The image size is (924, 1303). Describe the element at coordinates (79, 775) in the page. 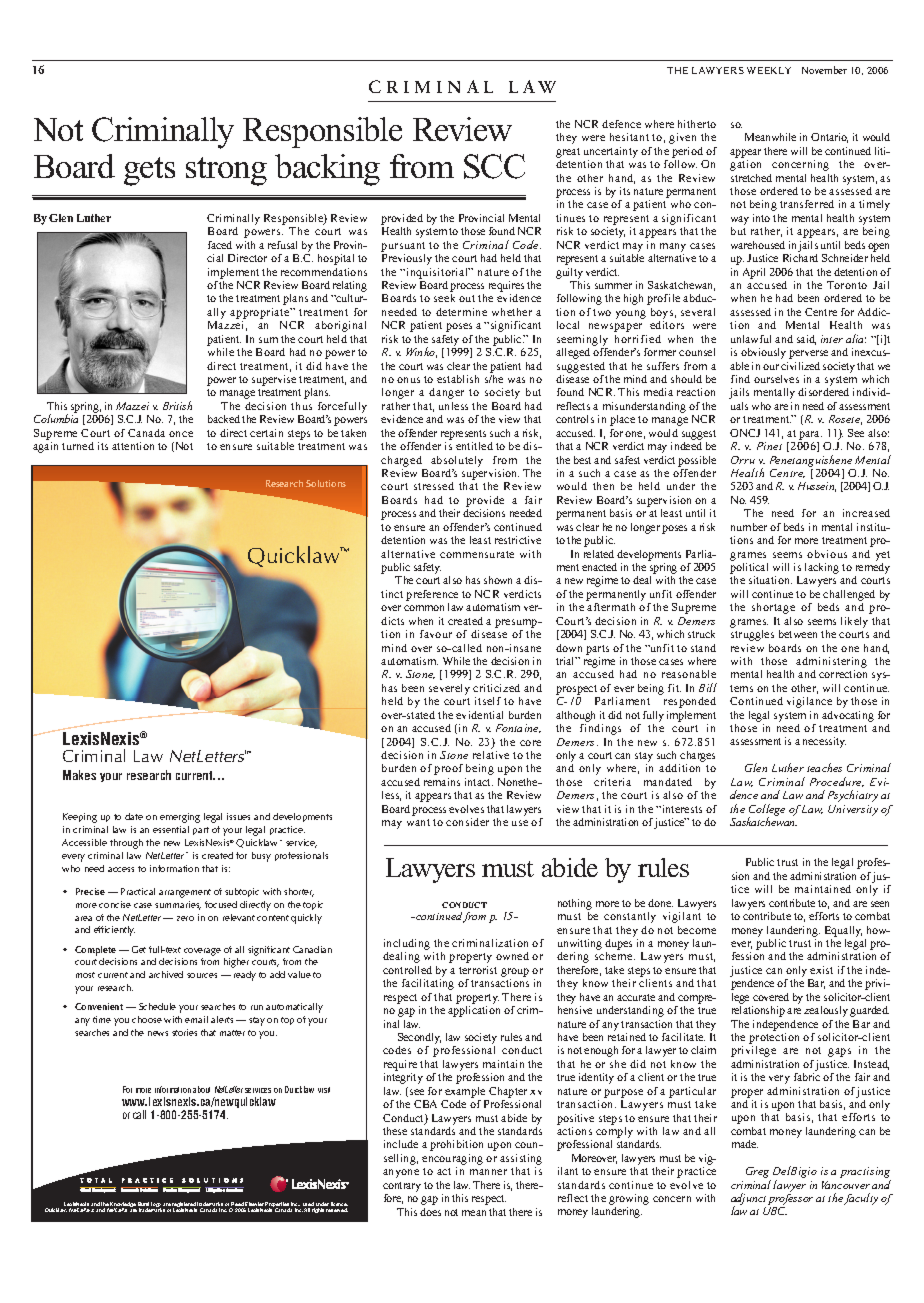

I see `Makes` at that location.
